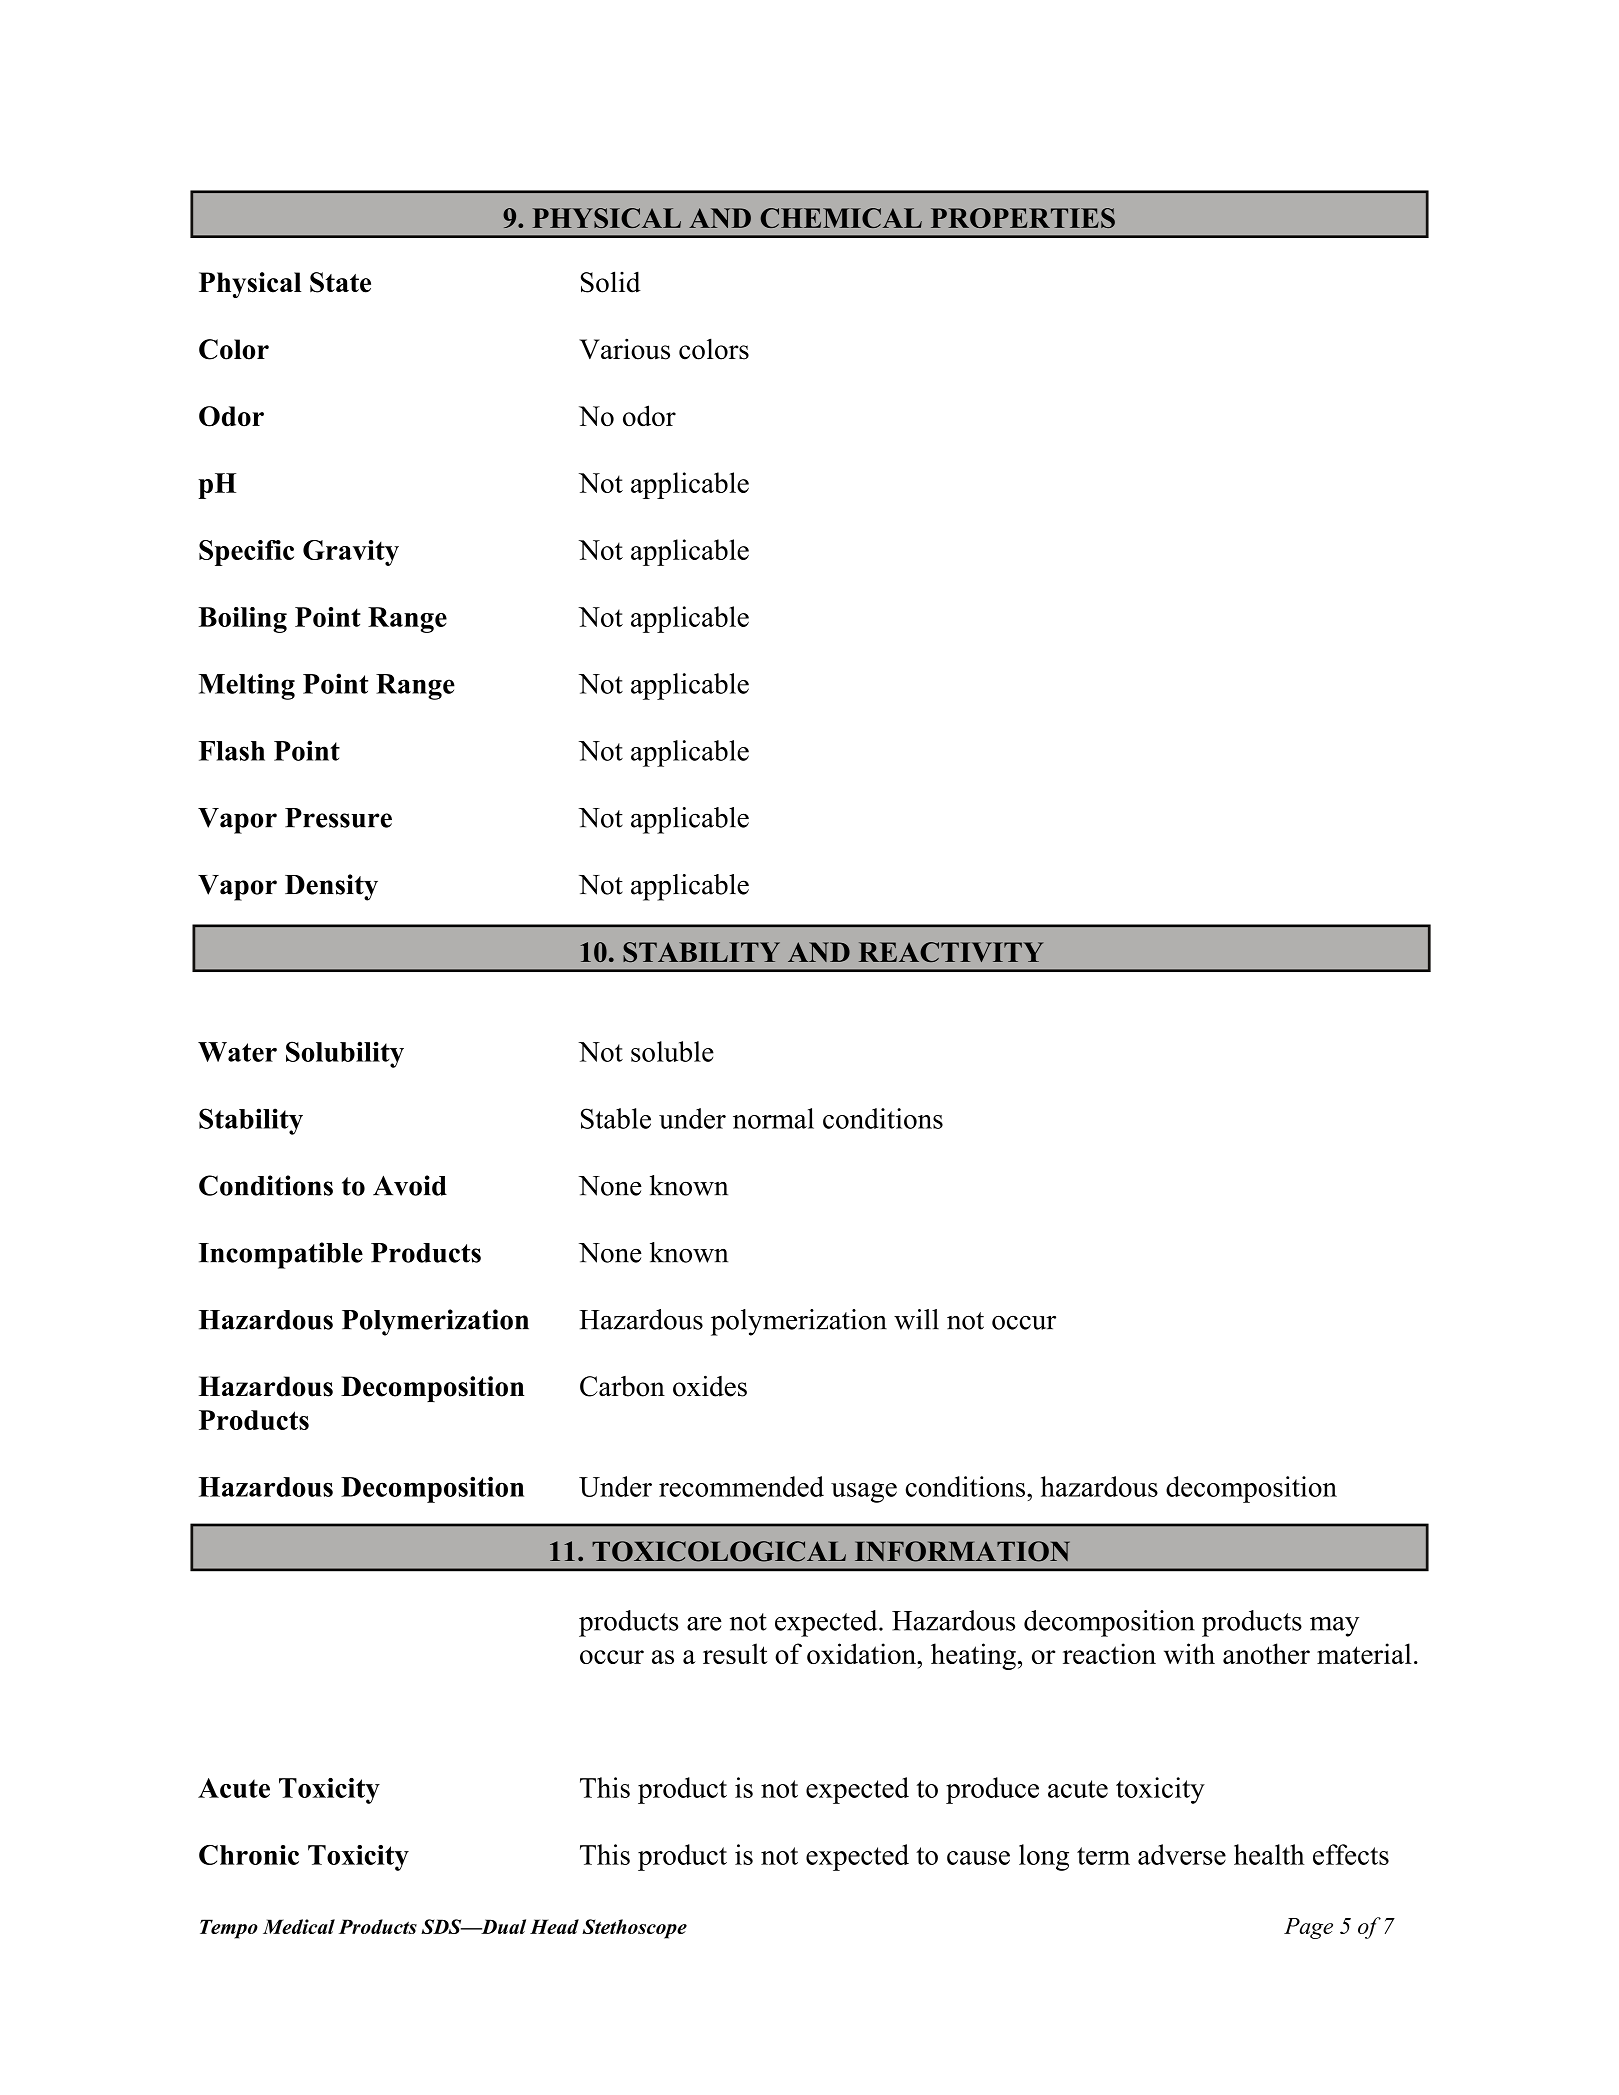 Image resolution: width=1619 pixels, height=2095 pixels. What do you see at coordinates (773, 1118) in the document?
I see `normal` at bounding box center [773, 1118].
